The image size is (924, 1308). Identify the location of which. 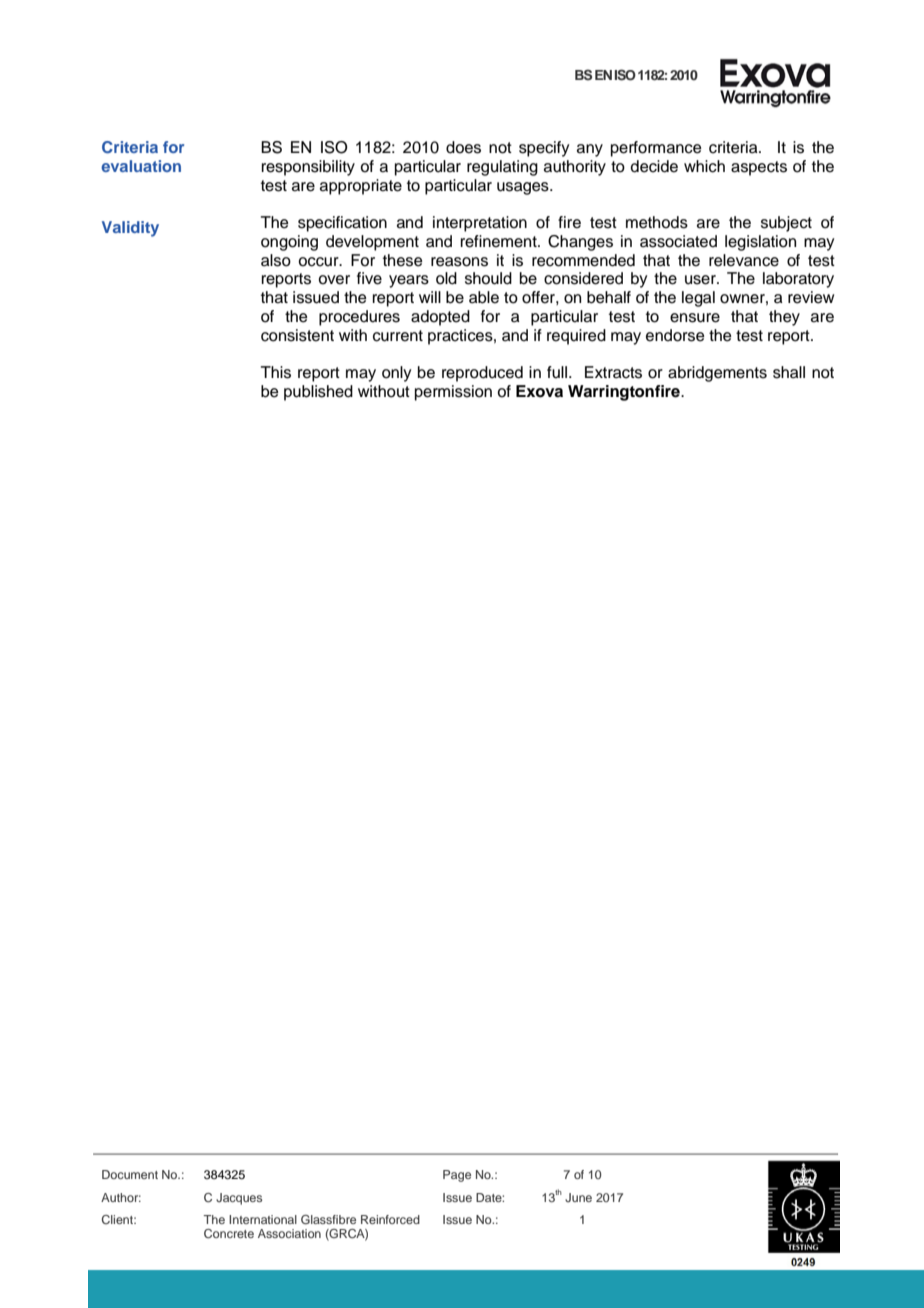
(704, 166).
